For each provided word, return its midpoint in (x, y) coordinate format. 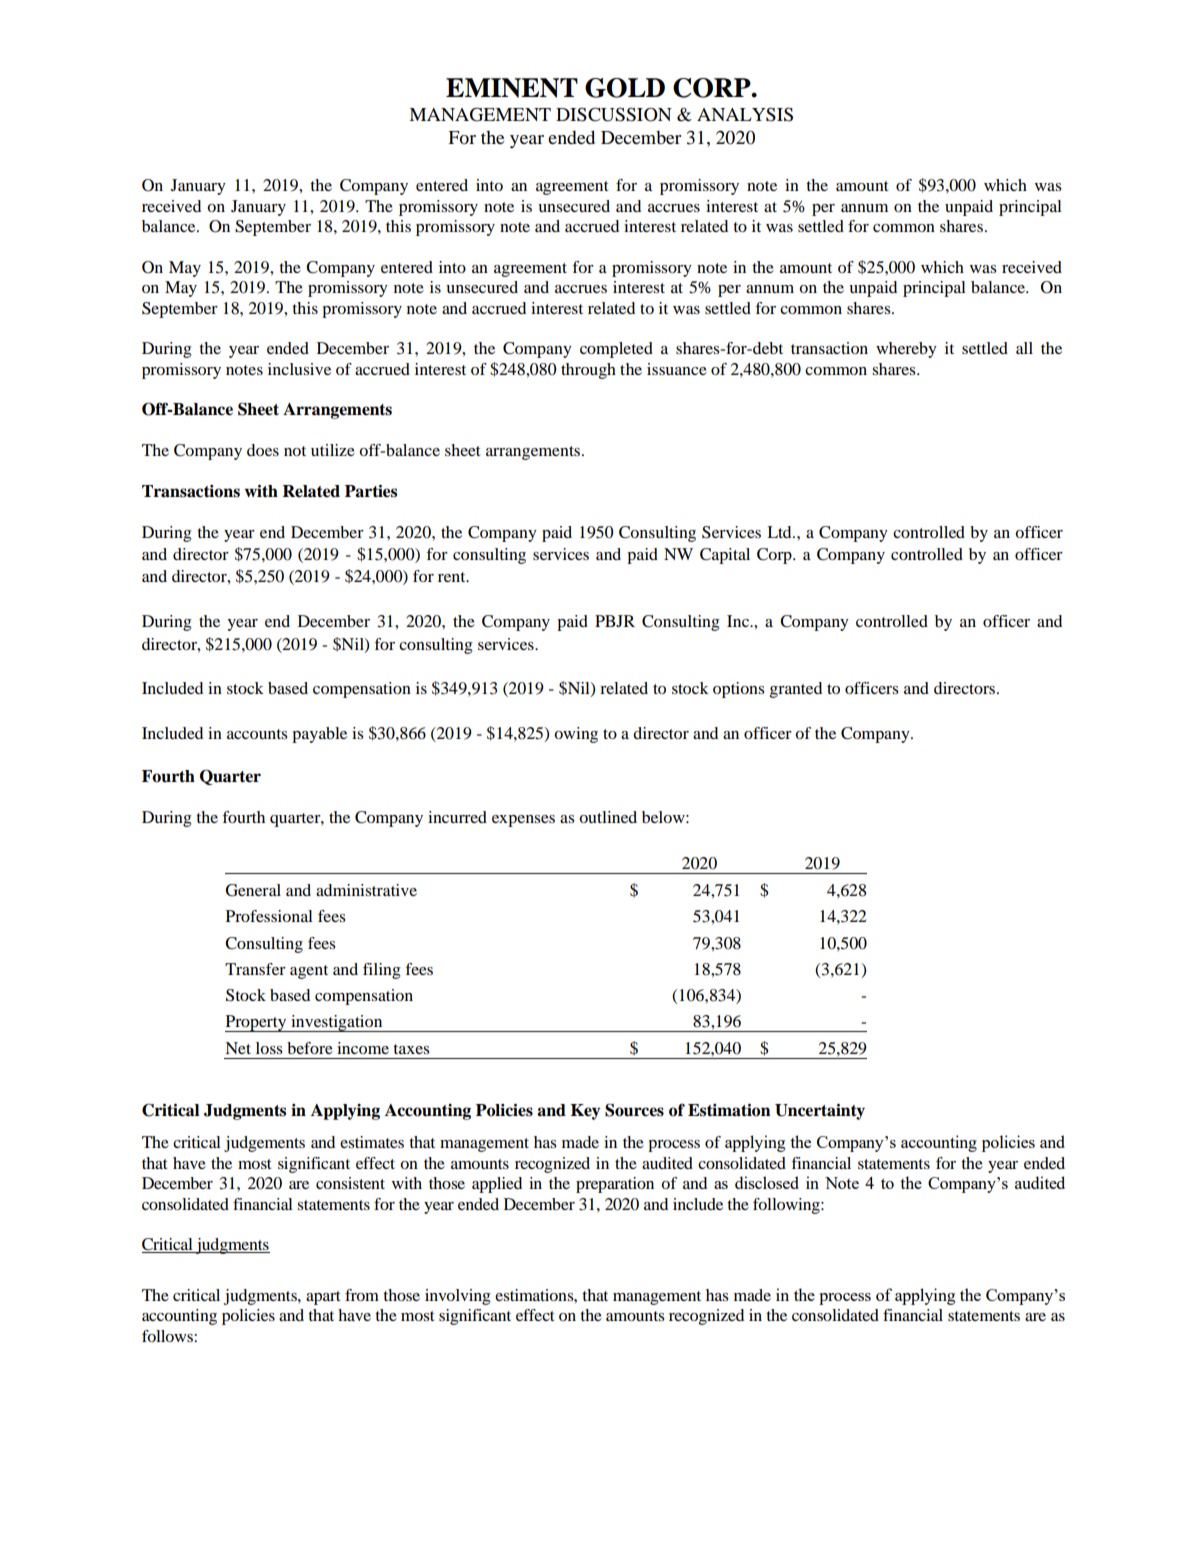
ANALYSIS (745, 114)
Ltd (780, 532)
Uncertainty (820, 1112)
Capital (725, 556)
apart (323, 1298)
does (263, 450)
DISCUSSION (614, 114)
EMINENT (512, 88)
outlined (608, 817)
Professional (269, 916)
